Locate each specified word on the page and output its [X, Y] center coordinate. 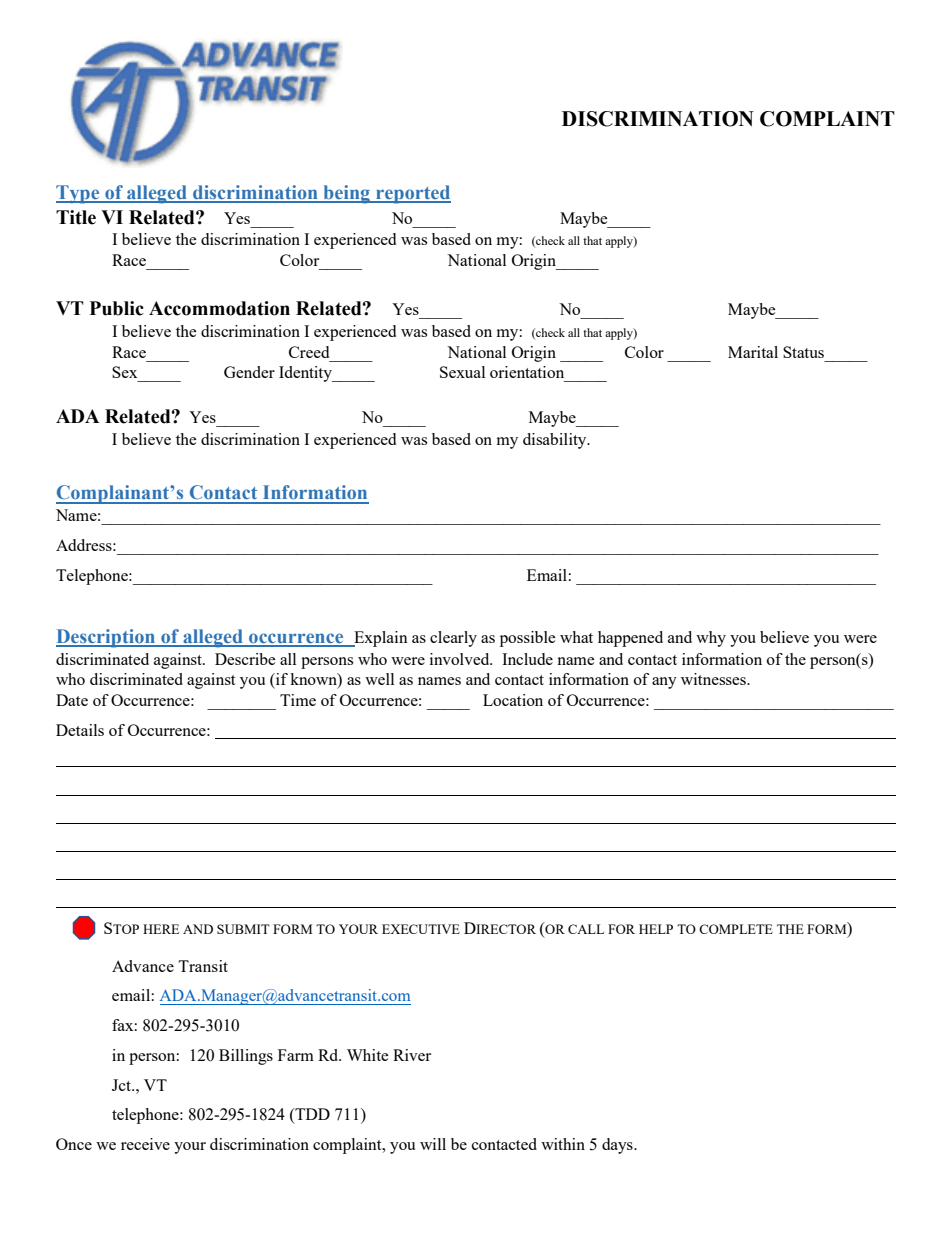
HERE [161, 929]
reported [412, 194]
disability [556, 441]
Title [76, 217]
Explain [380, 639]
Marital [753, 352]
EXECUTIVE [421, 929]
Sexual [462, 372]
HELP [656, 929]
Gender [249, 372]
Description [107, 638]
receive [145, 1144]
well [379, 679]
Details [80, 730]
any [664, 683]
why [711, 639]
